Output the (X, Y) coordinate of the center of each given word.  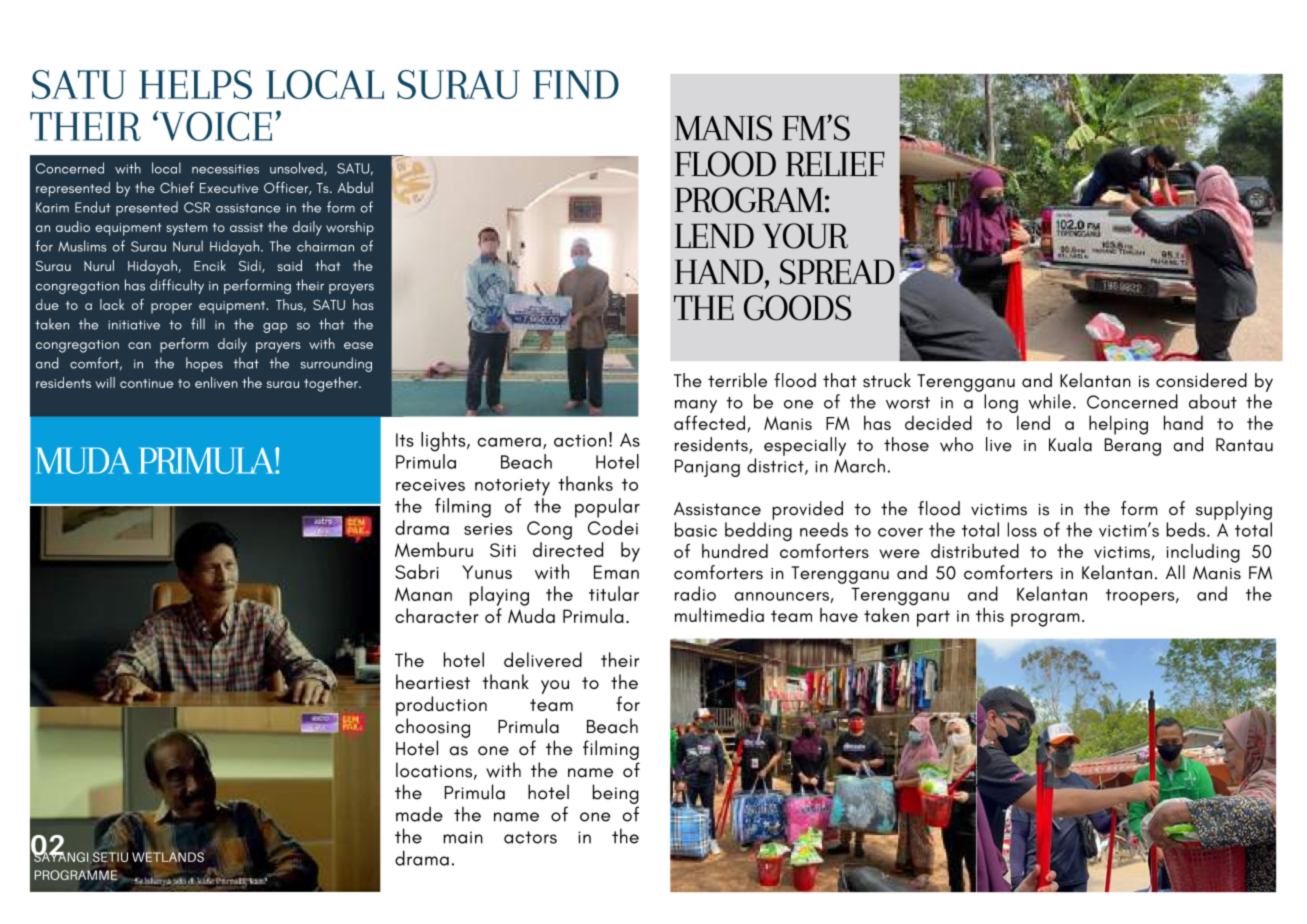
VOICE (214, 126)
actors (530, 837)
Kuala (1070, 444)
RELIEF (835, 164)
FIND (576, 84)
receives (430, 485)
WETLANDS (168, 856)
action (580, 440)
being (616, 794)
